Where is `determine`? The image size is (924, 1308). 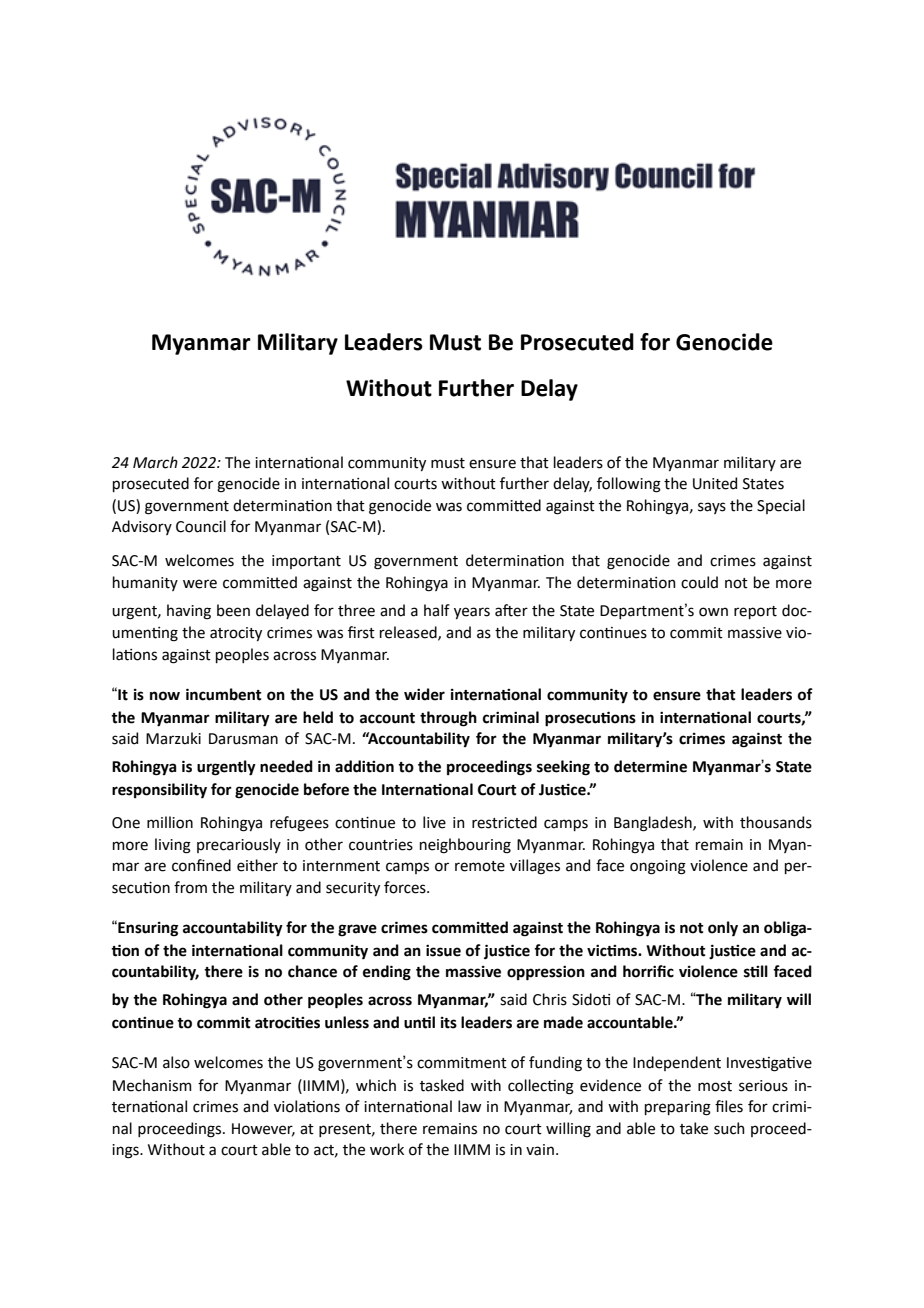 determine is located at coordinates (650, 766).
